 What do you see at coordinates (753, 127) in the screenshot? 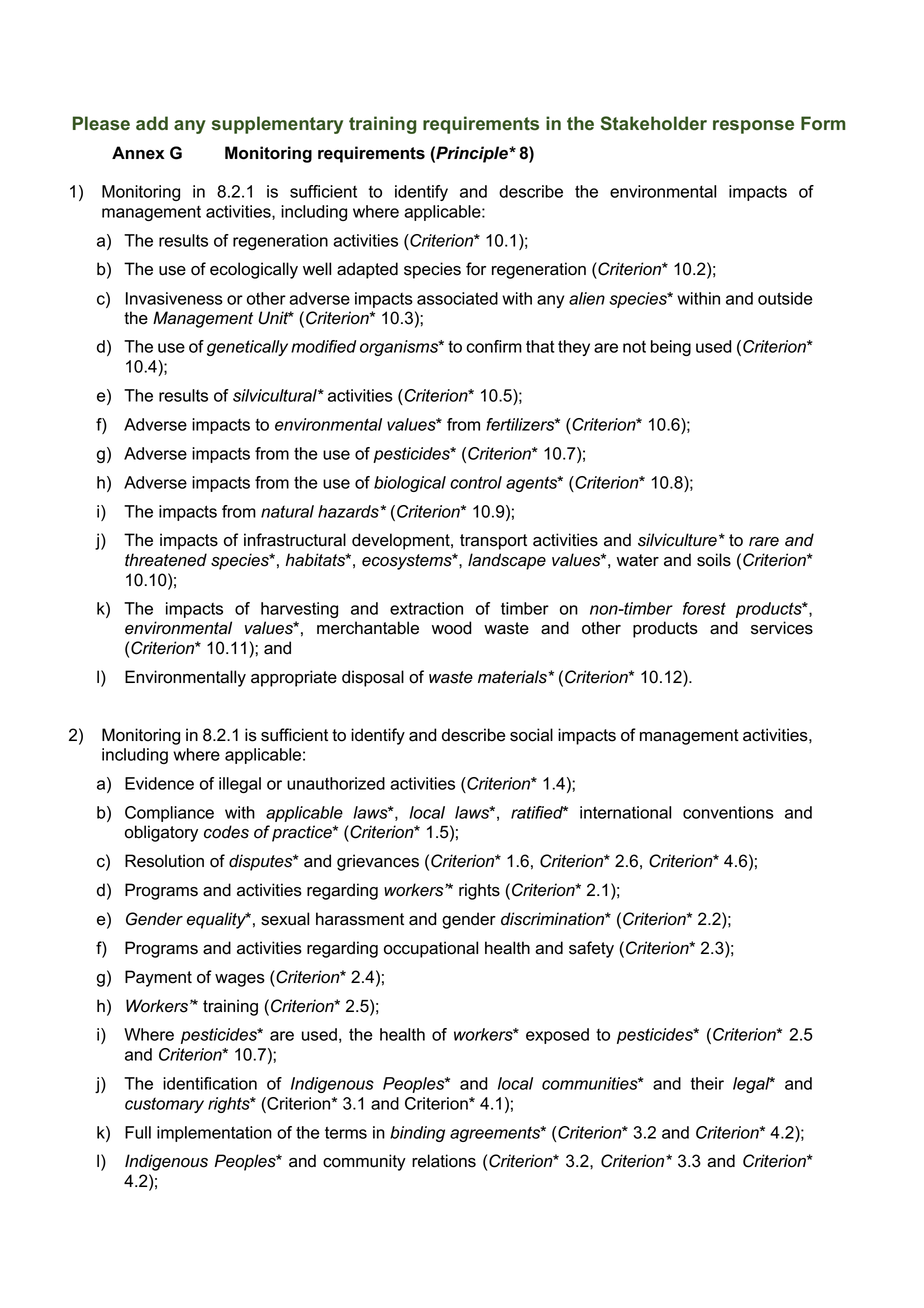
I see `response` at bounding box center [753, 127].
